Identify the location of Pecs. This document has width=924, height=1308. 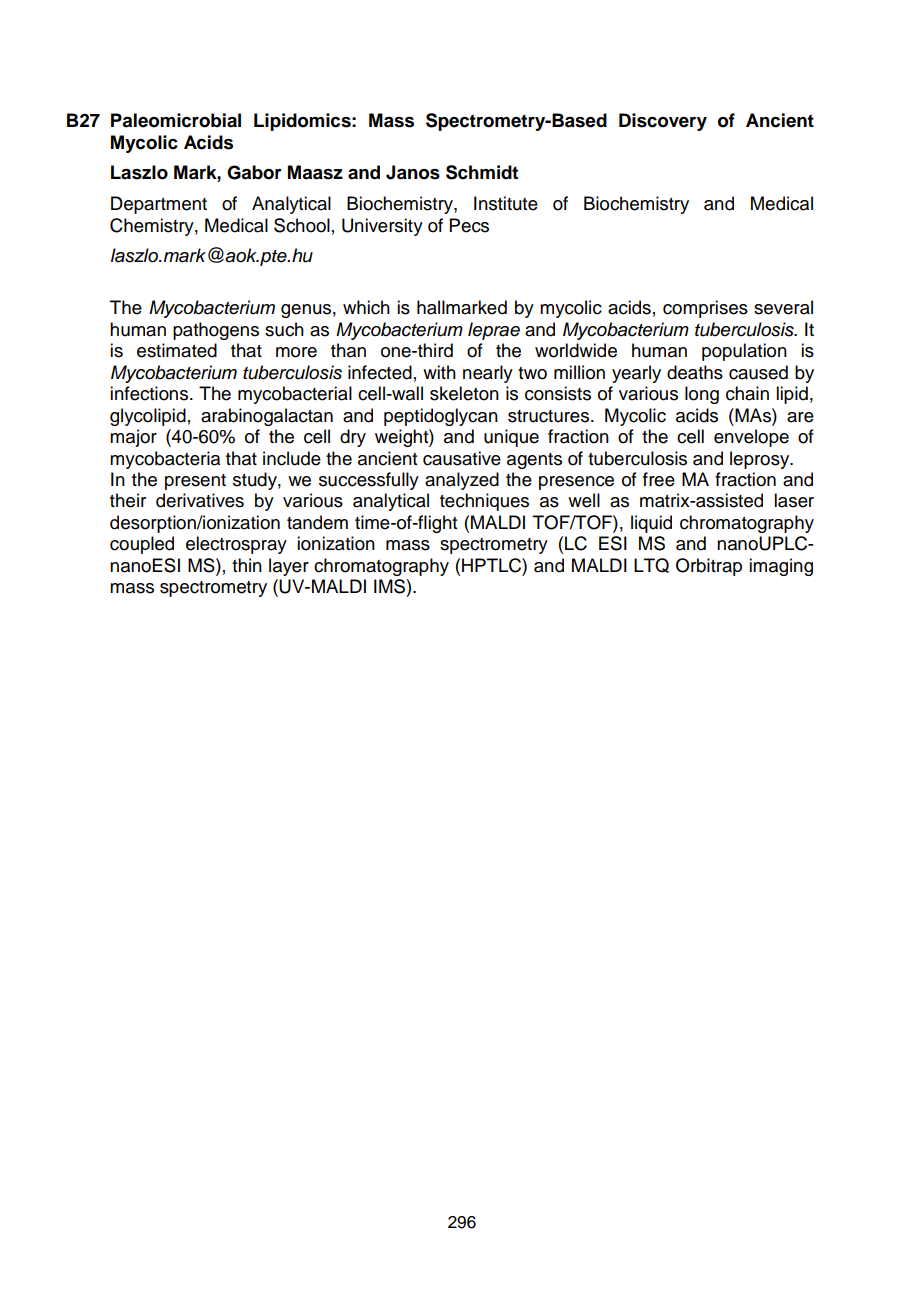
(469, 225).
